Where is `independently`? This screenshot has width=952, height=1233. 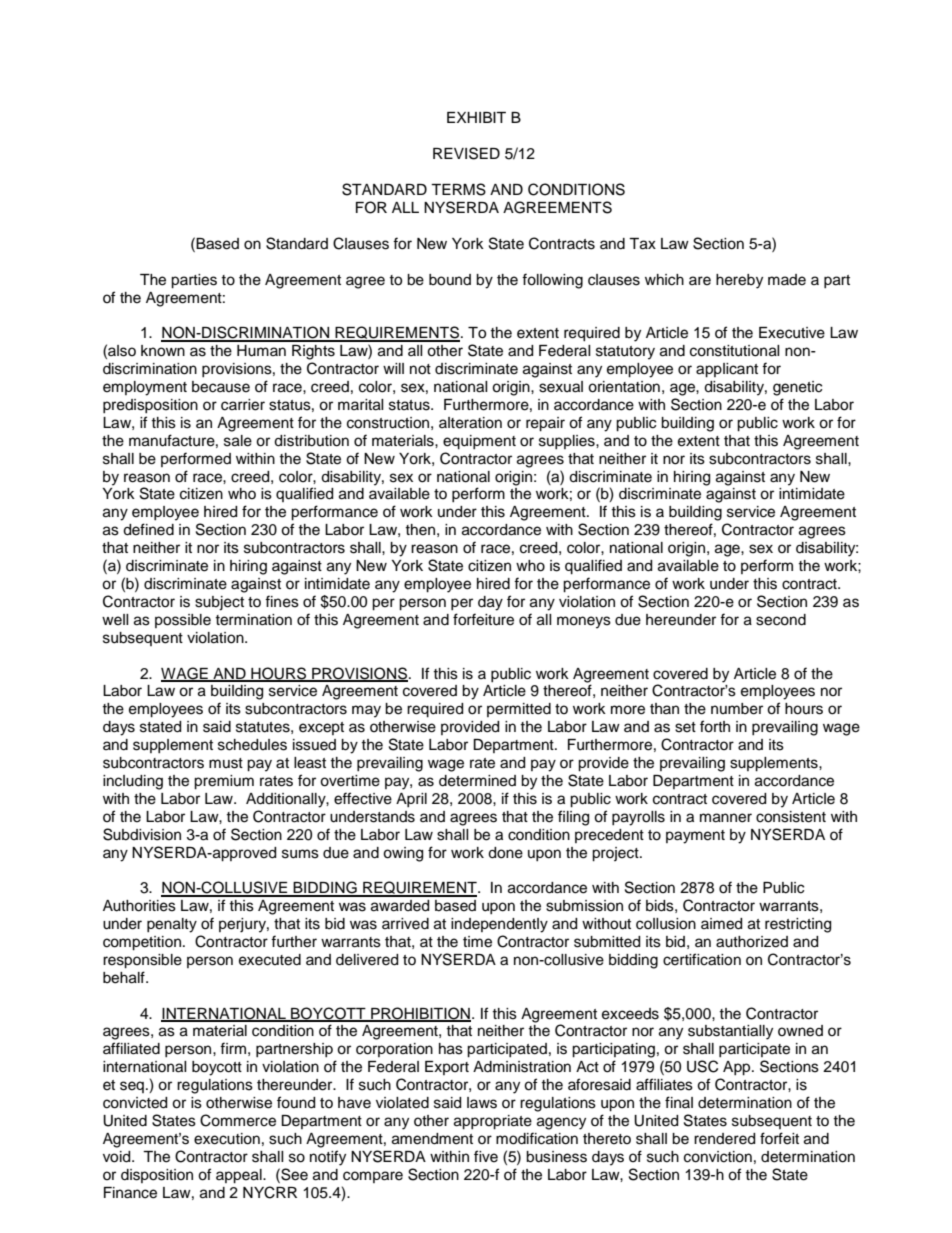 independently is located at coordinates (499, 925).
